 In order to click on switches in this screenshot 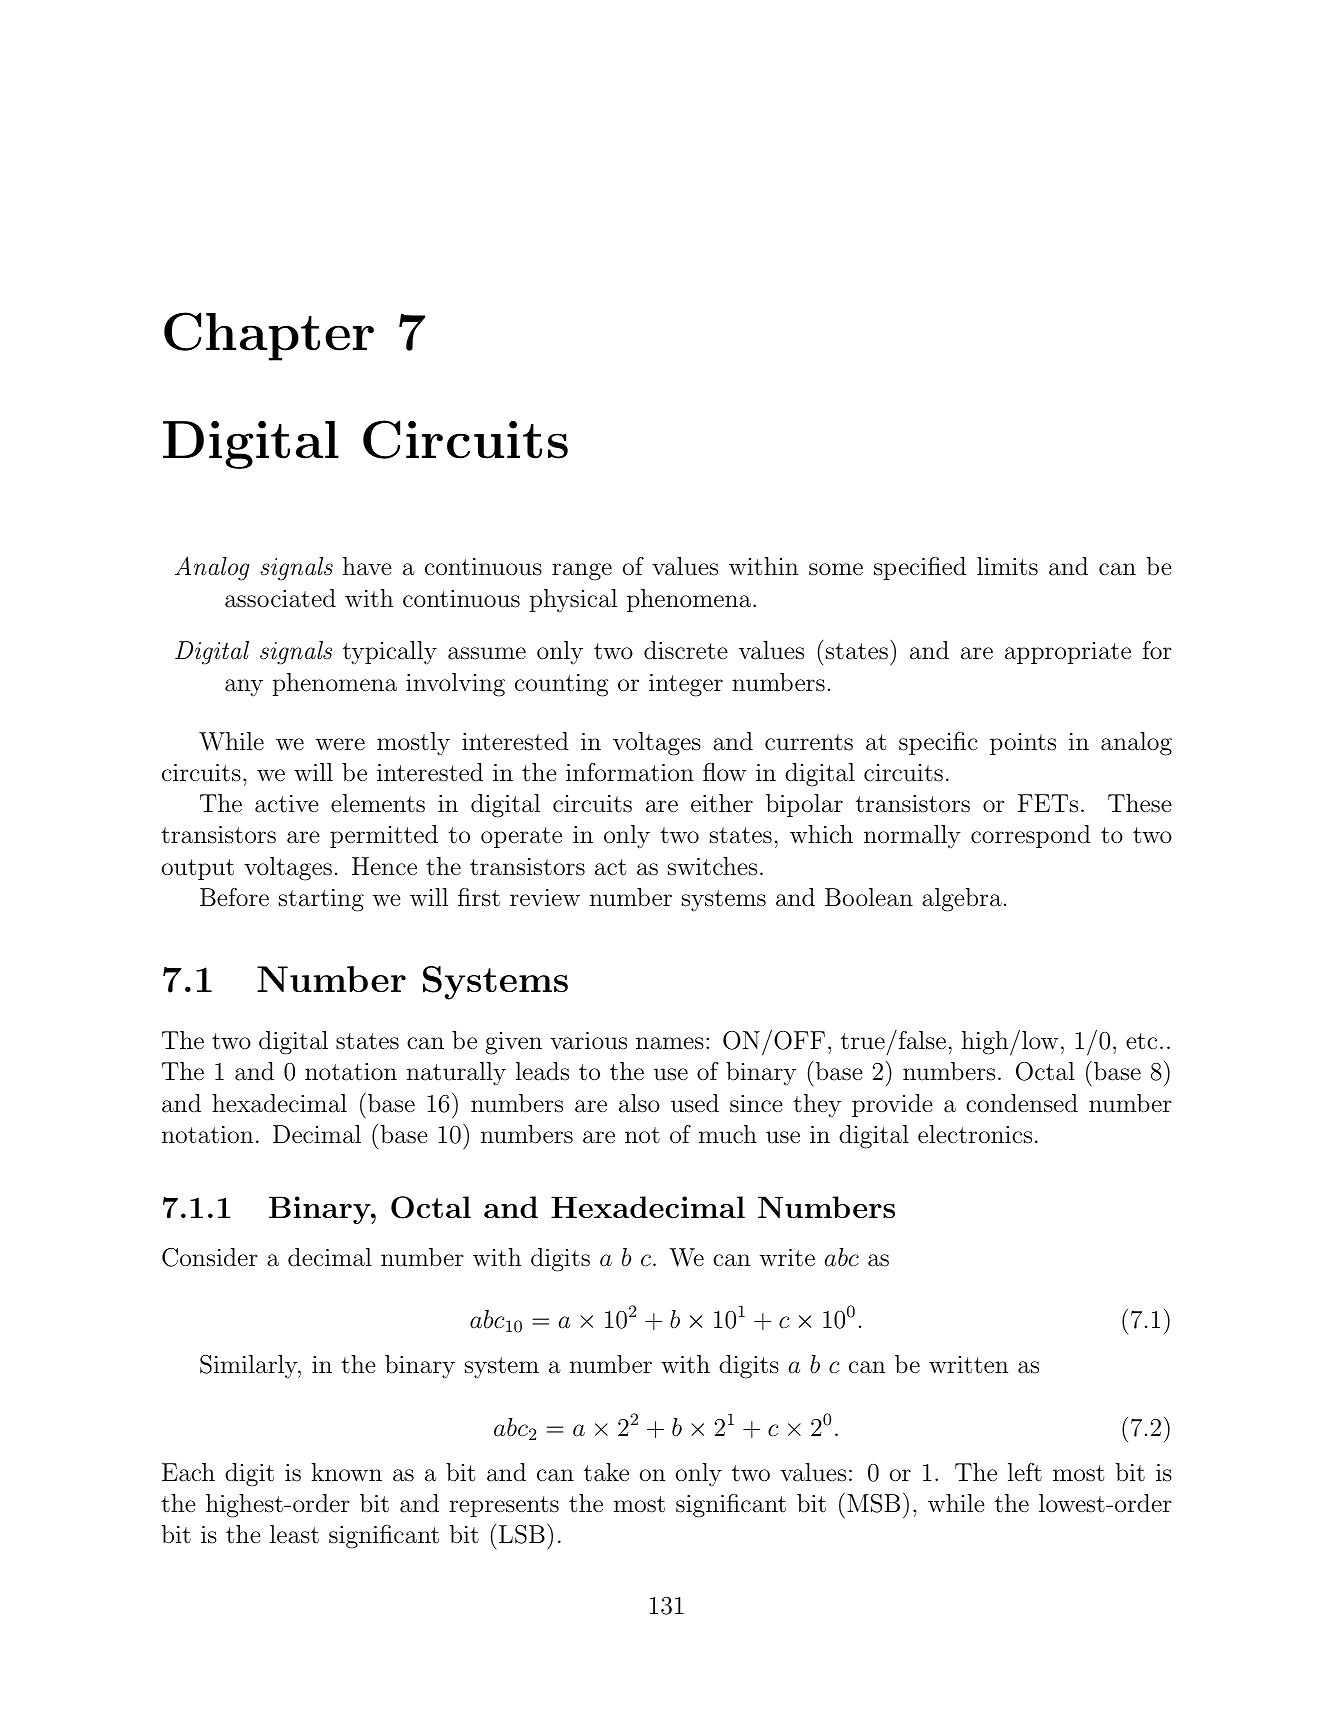, I will do `click(712, 866)`.
